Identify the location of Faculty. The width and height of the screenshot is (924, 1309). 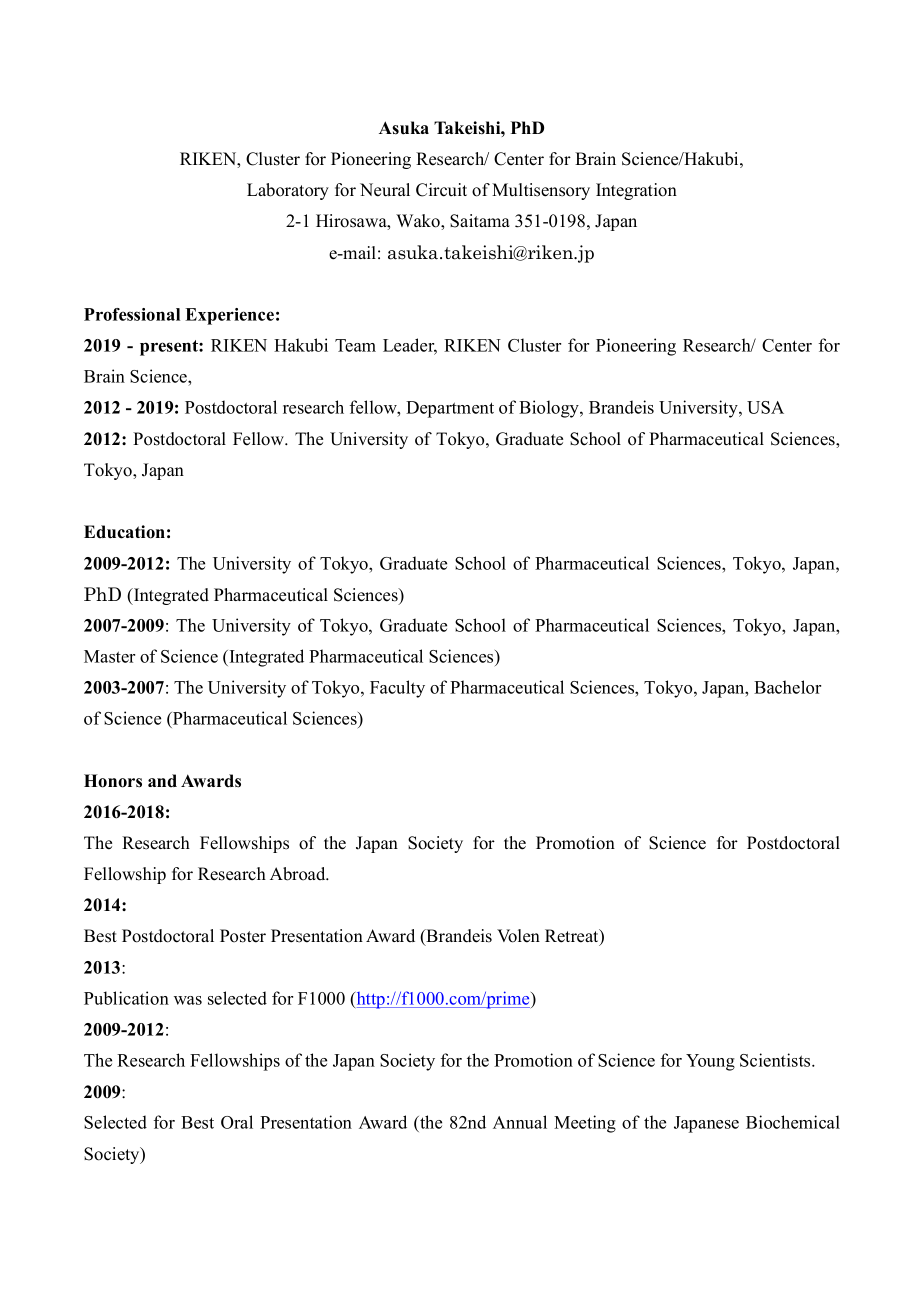
(397, 689).
